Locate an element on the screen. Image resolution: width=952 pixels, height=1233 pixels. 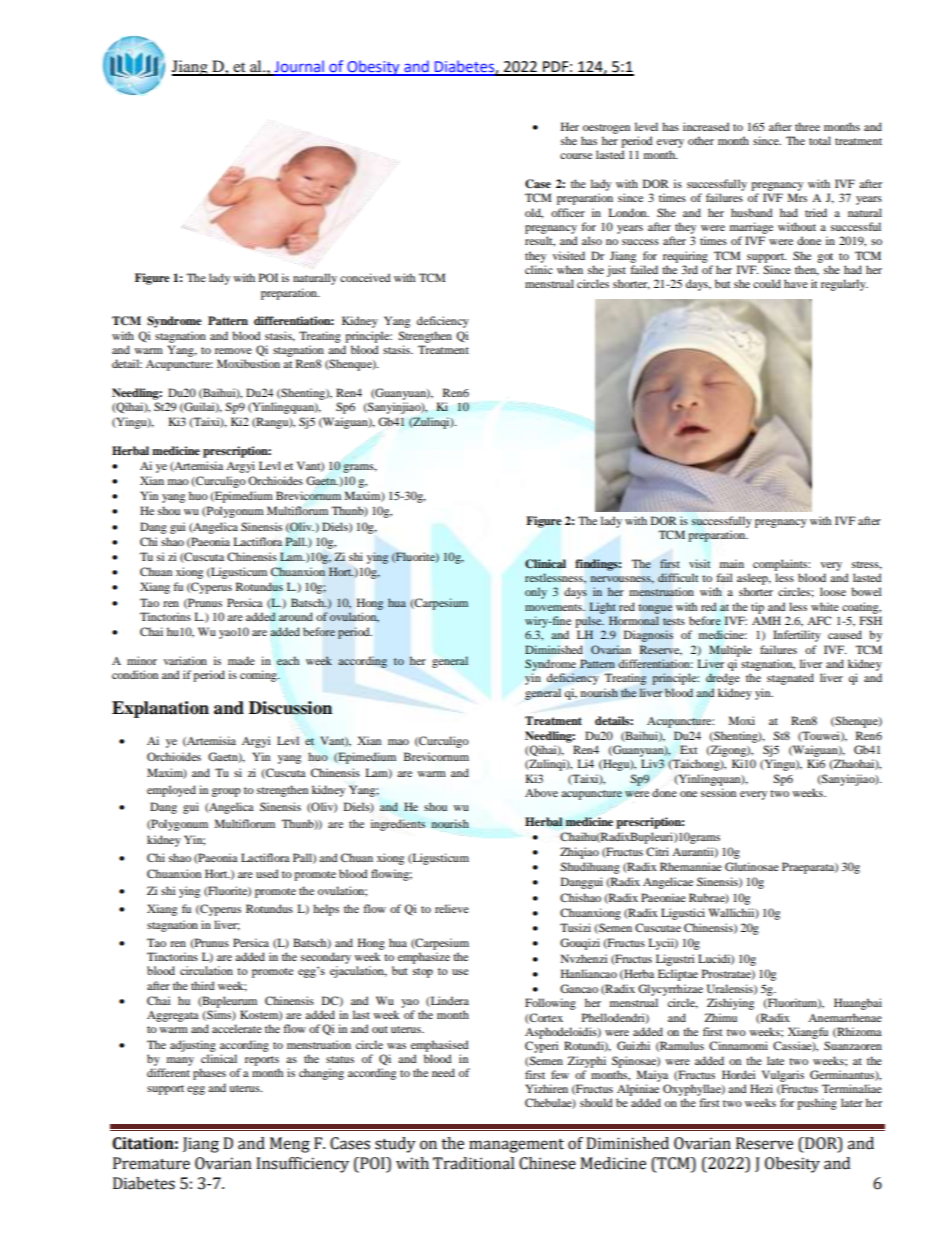
course is located at coordinates (576, 156).
